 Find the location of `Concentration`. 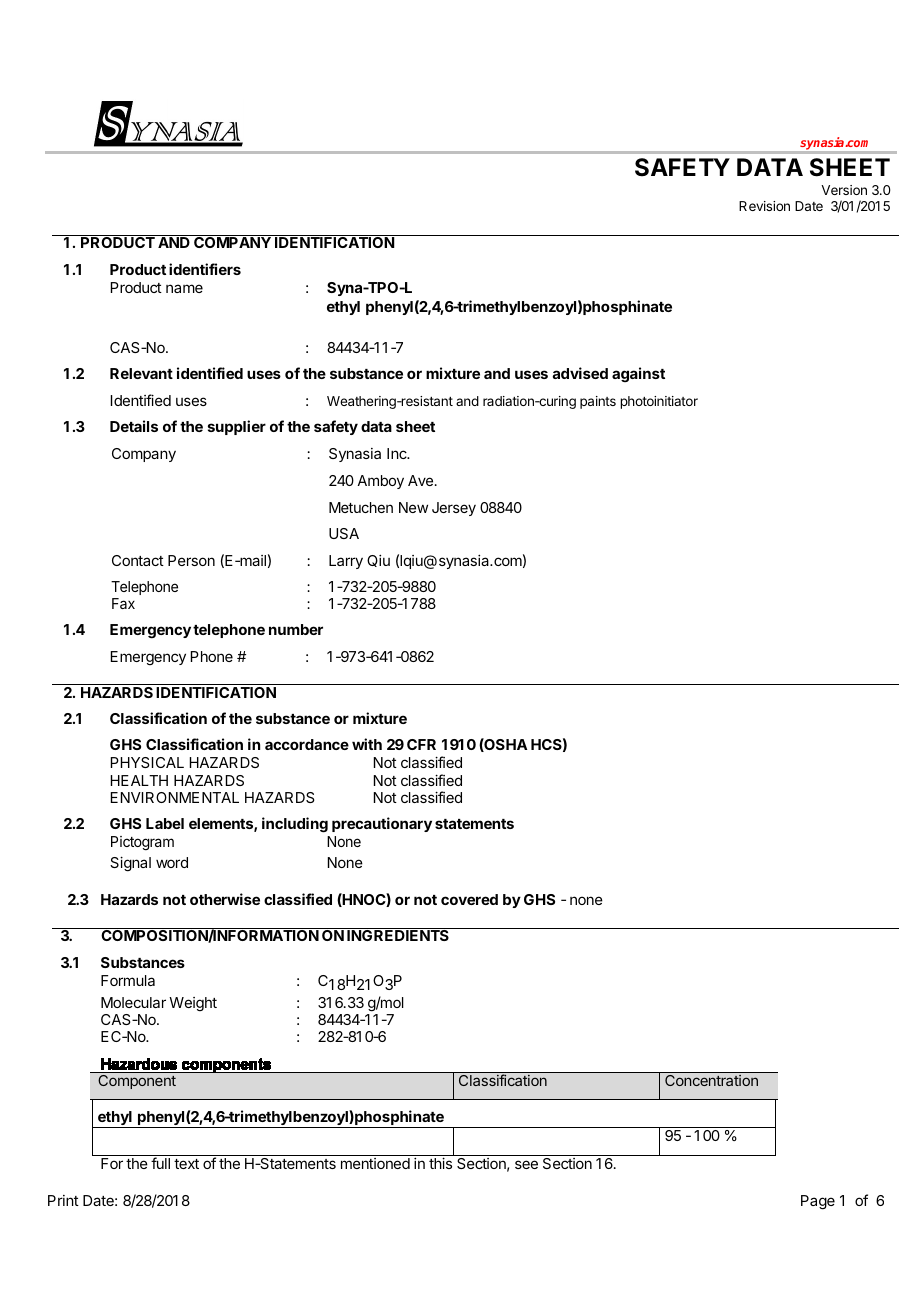

Concentration is located at coordinates (711, 1080).
